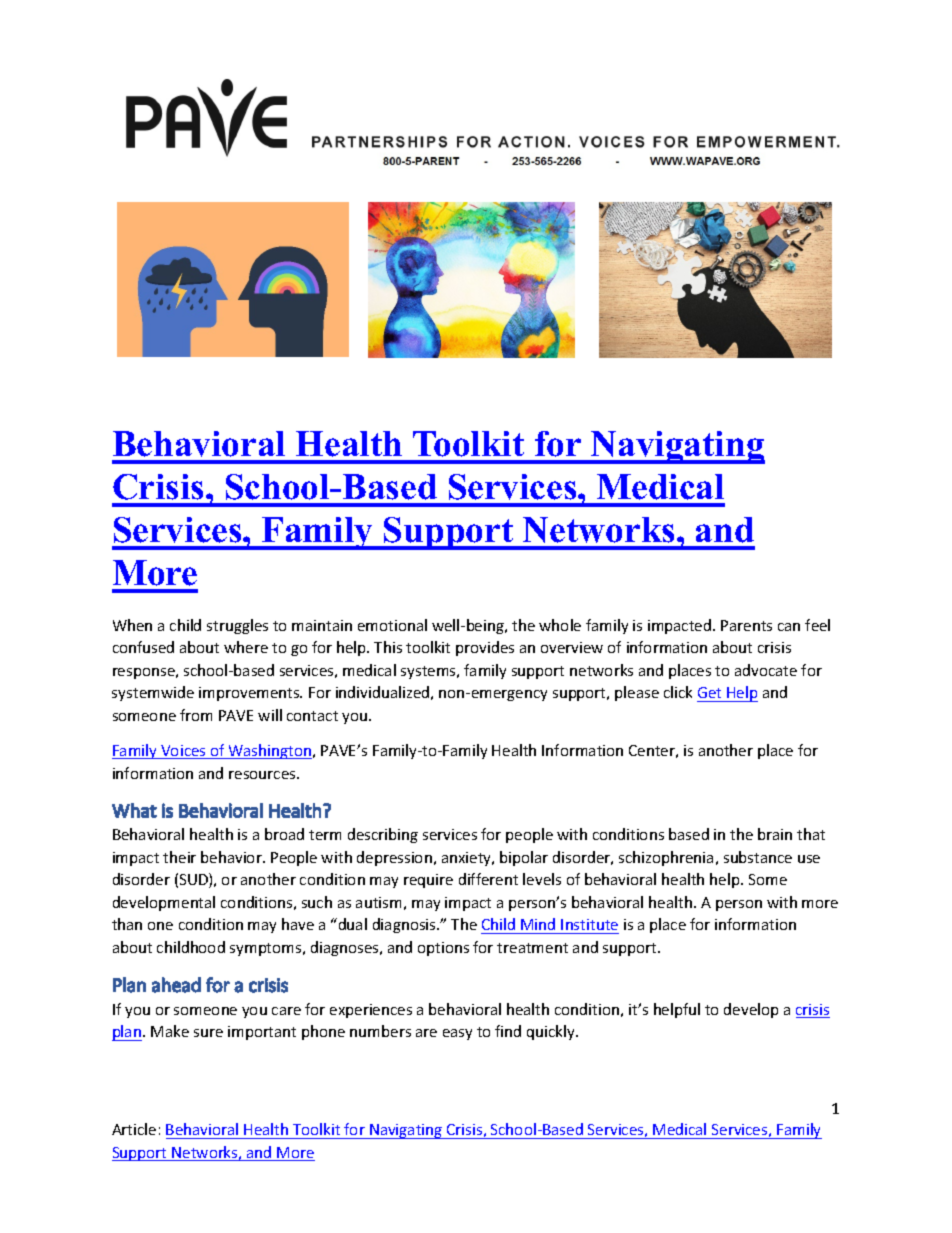  What do you see at coordinates (134, 1129) in the document?
I see `Article` at bounding box center [134, 1129].
